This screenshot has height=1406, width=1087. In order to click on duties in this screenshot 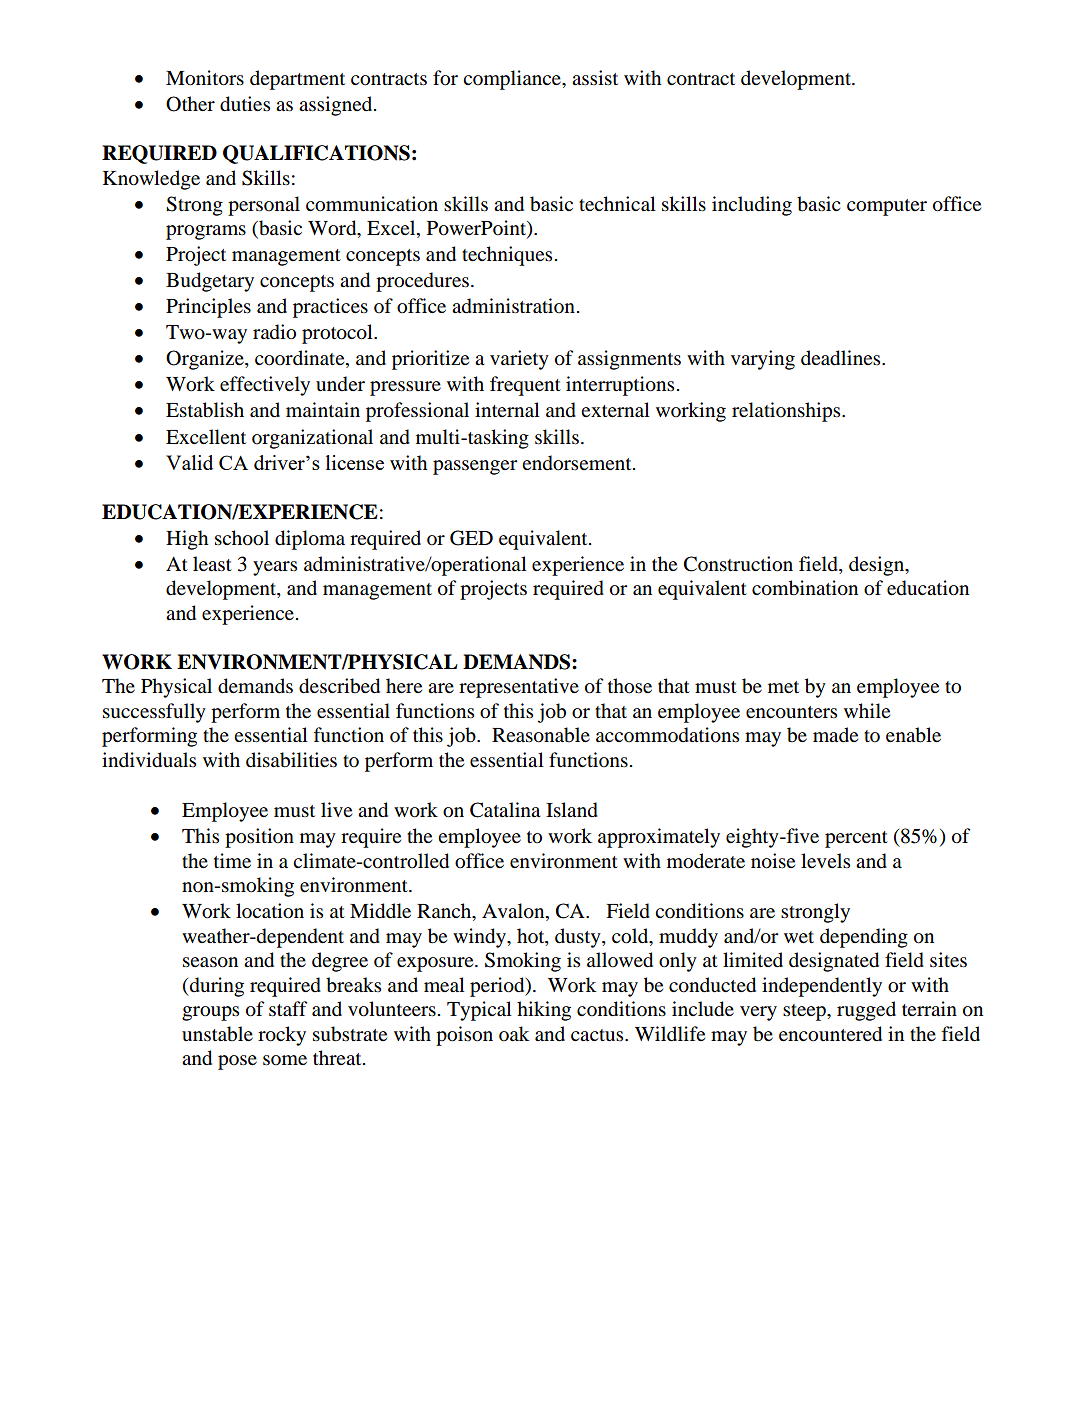, I will do `click(245, 104)`.
